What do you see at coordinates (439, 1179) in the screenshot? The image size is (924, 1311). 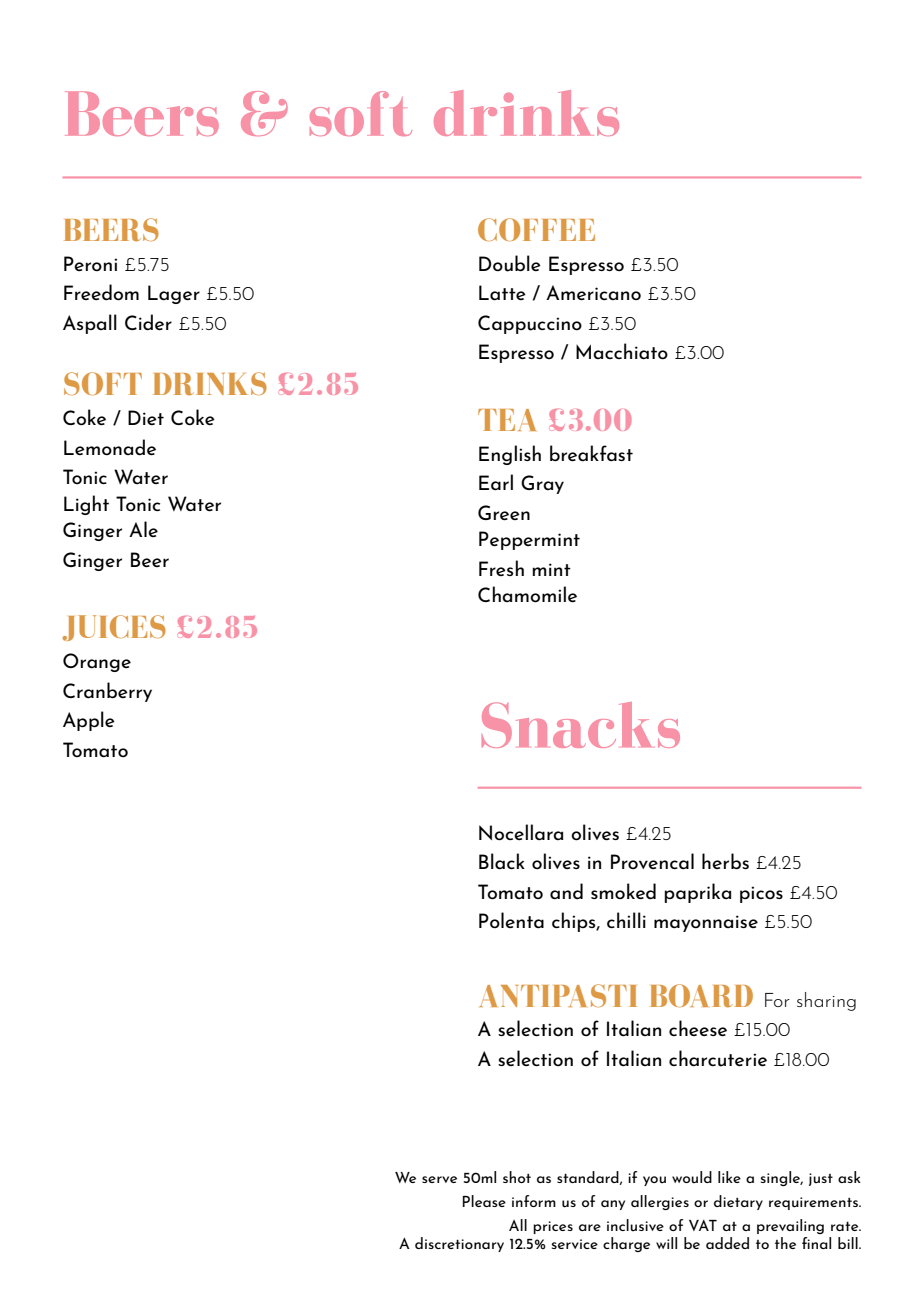 I see `serve` at bounding box center [439, 1179].
